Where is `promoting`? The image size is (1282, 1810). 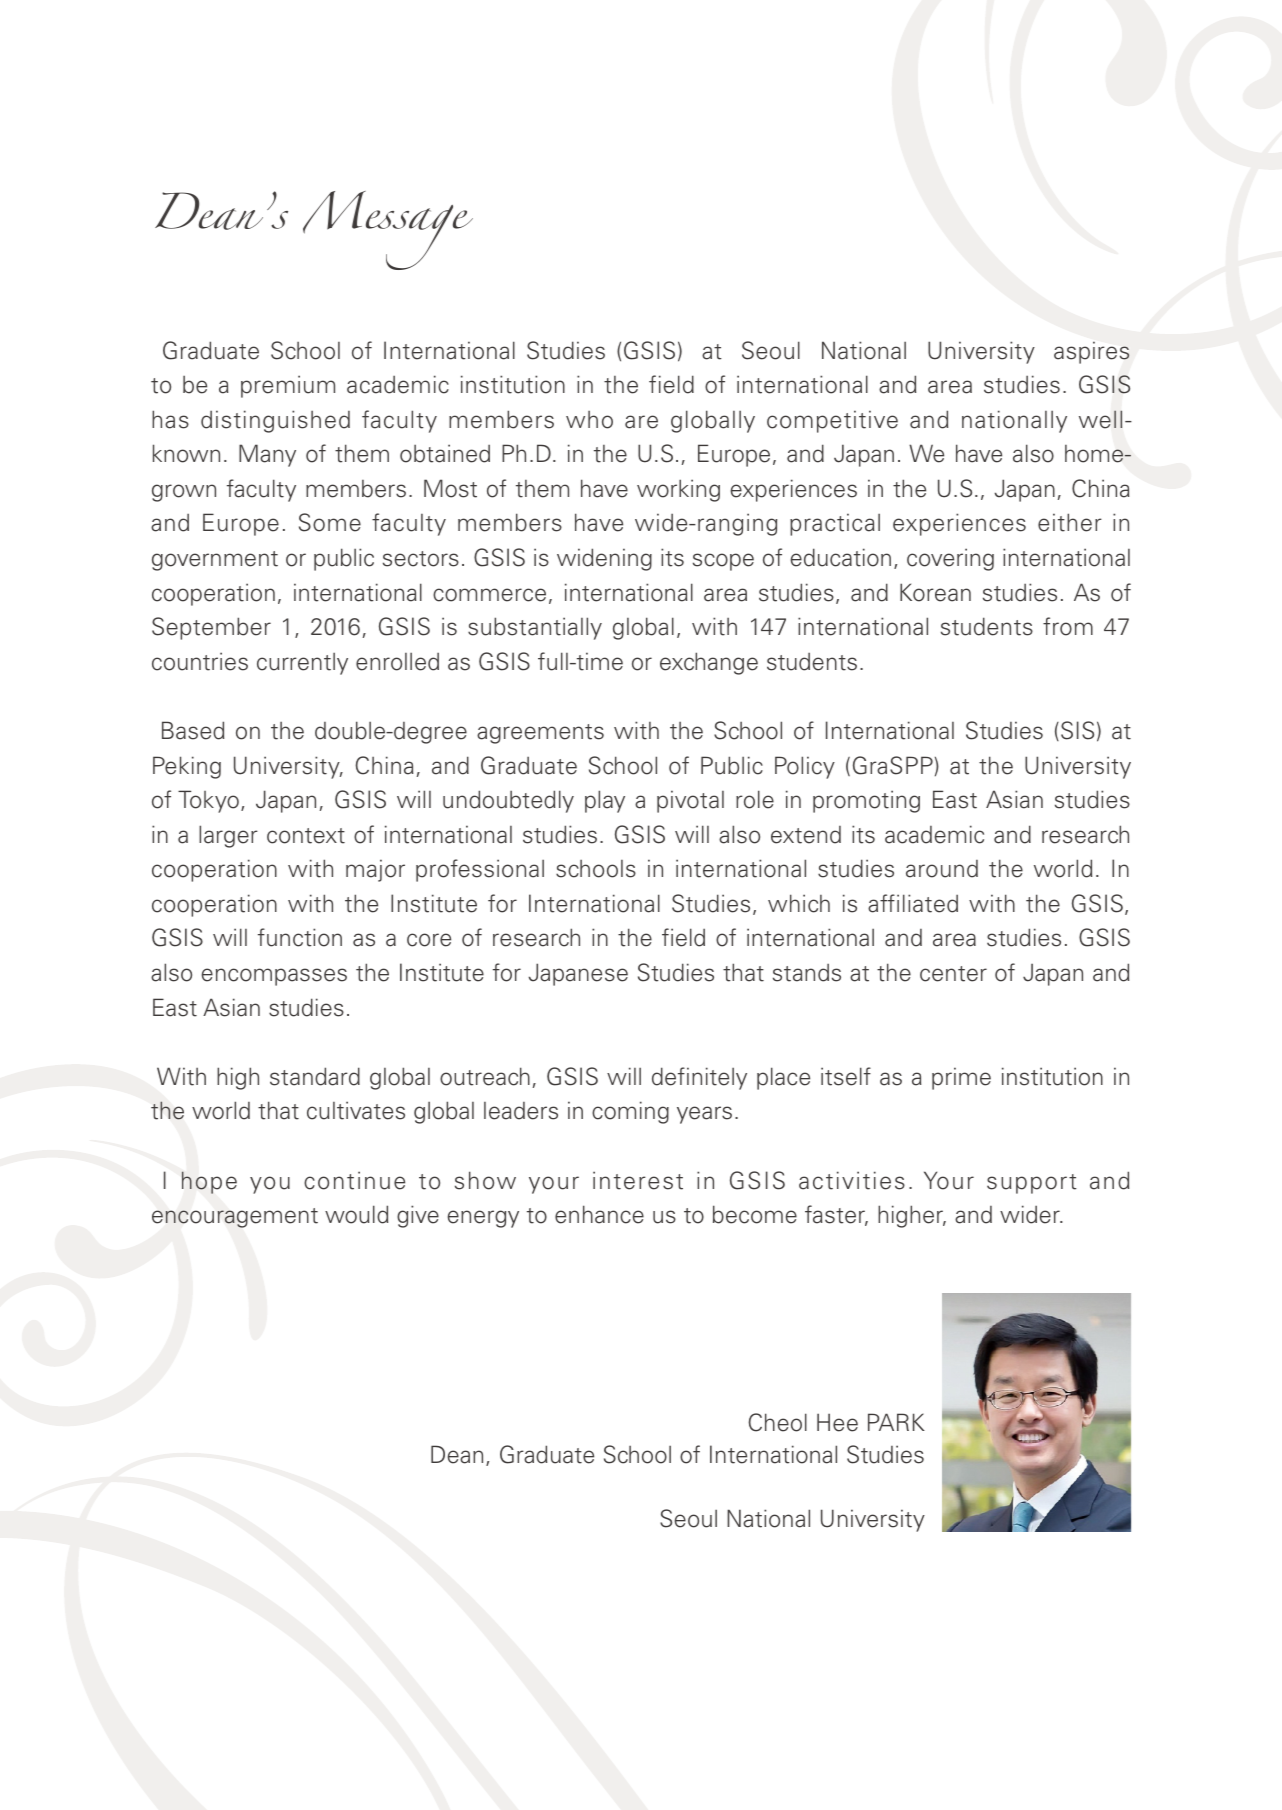
promoting is located at coordinates (866, 801).
